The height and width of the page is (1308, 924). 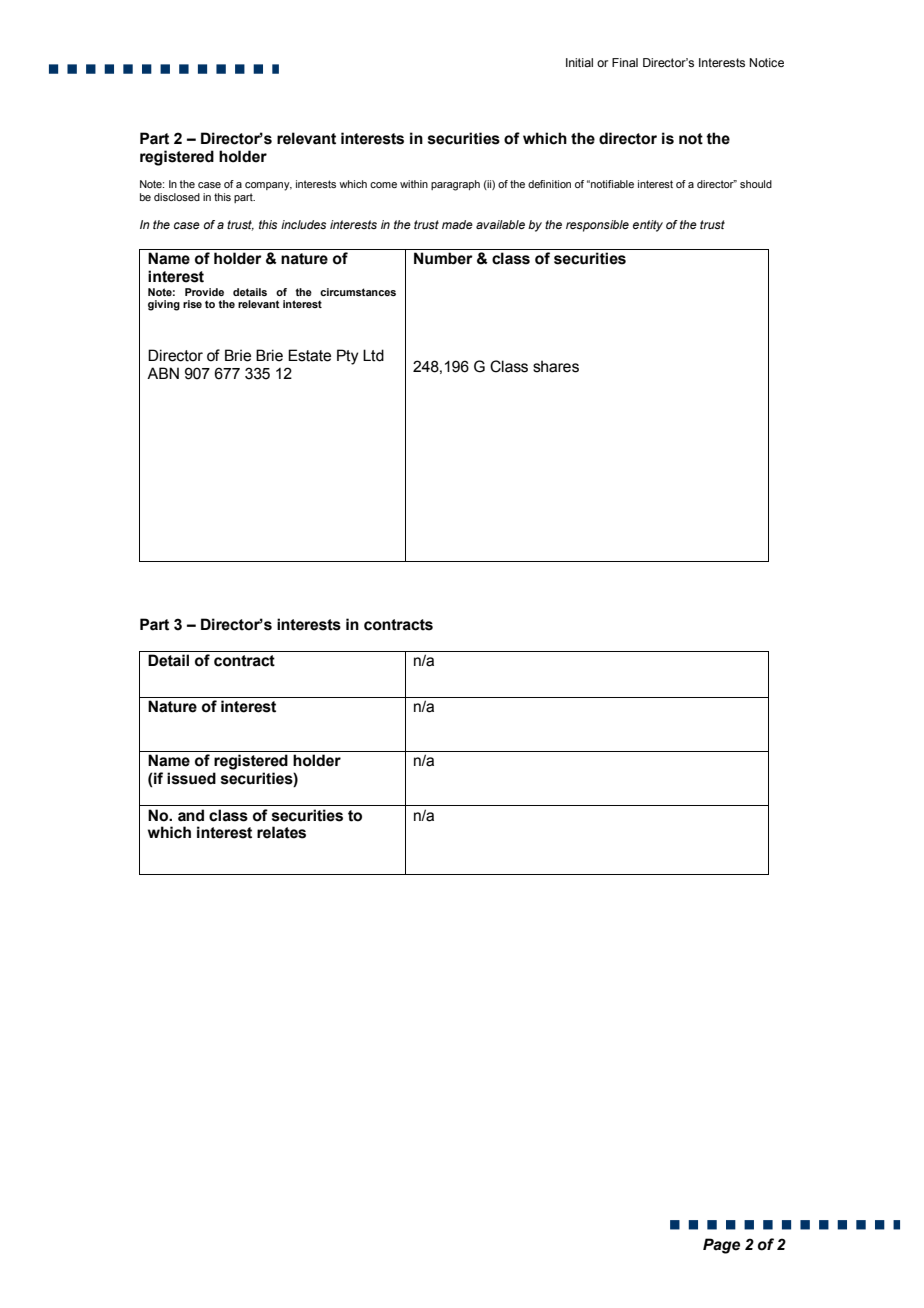 I want to click on relates, so click(x=281, y=832).
